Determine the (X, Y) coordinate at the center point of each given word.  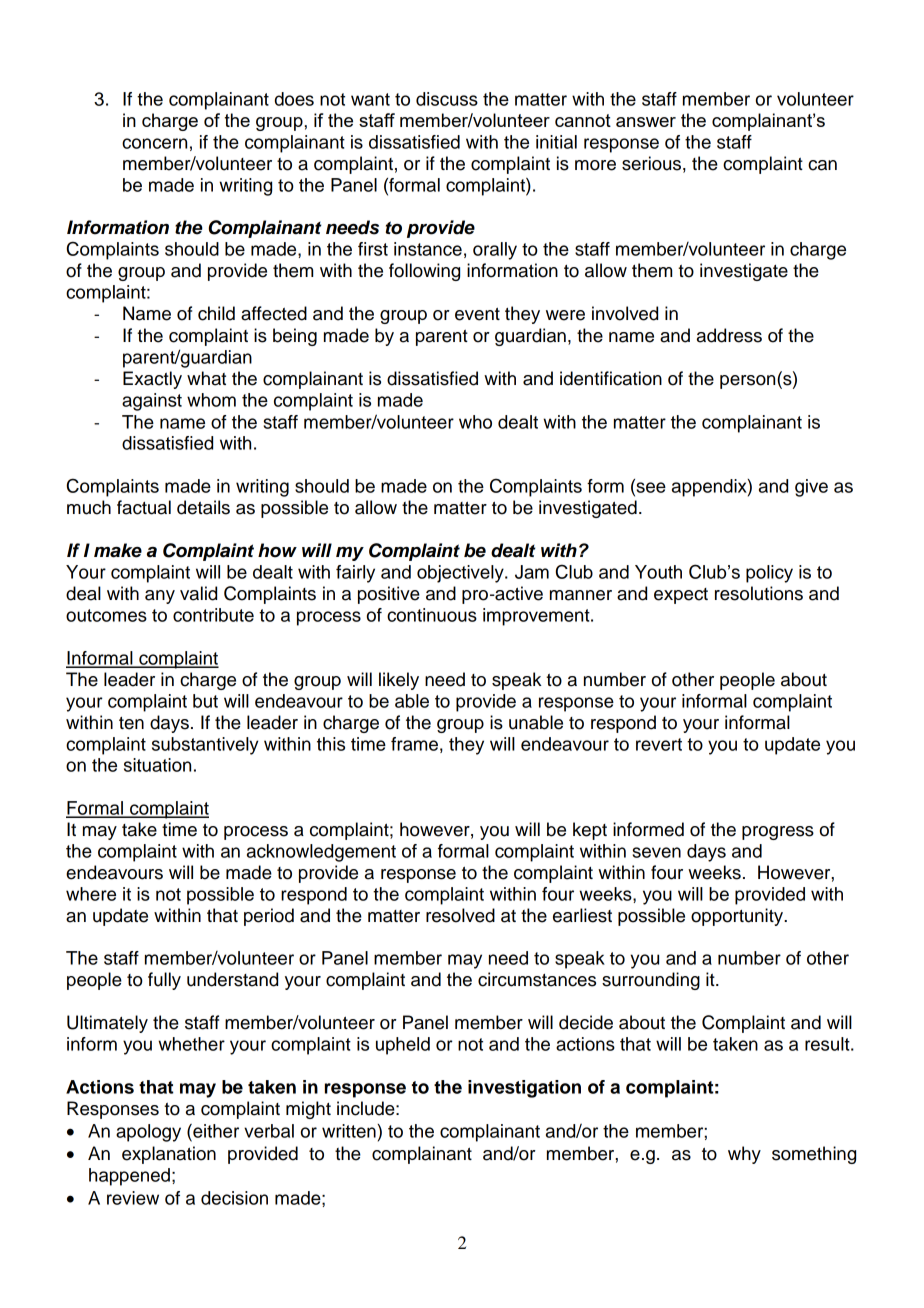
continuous (432, 615)
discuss (447, 99)
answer (646, 122)
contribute (213, 615)
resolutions (759, 593)
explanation (169, 1155)
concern (154, 143)
